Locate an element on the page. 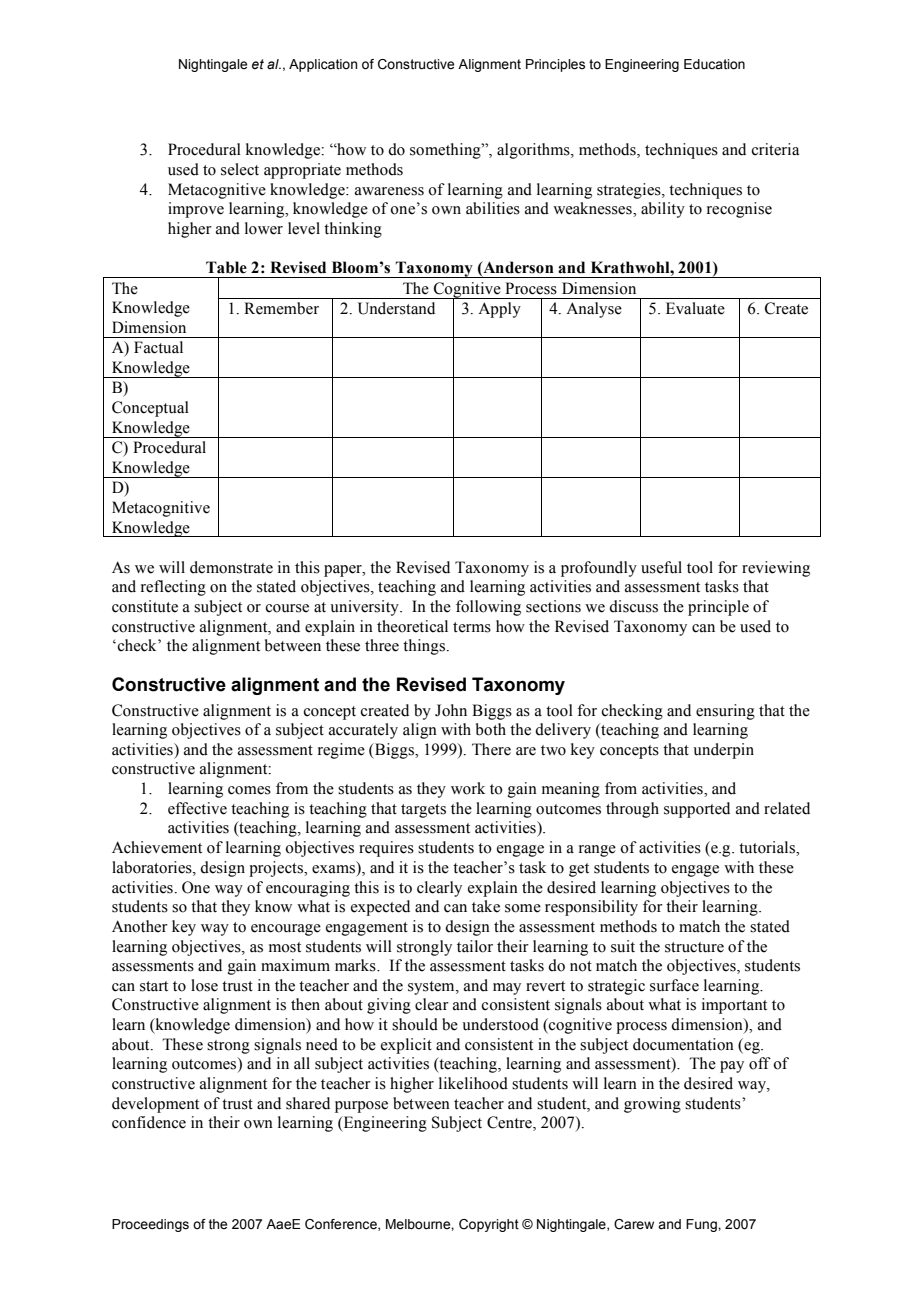 The height and width of the image is (1308, 924). take is located at coordinates (486, 906).
